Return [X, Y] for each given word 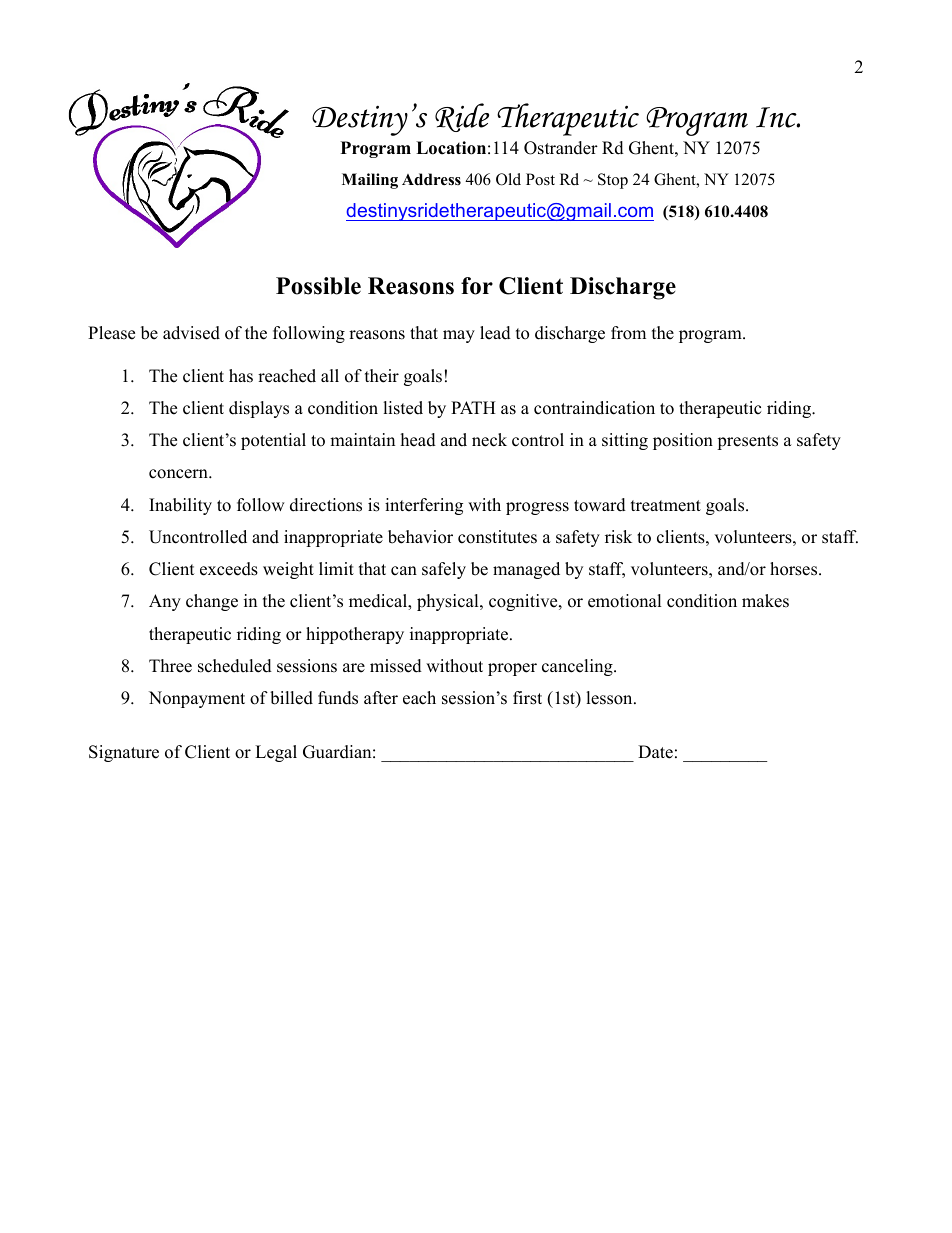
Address [431, 179]
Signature [124, 753]
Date [655, 752]
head [418, 440]
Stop [613, 181]
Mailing [370, 181]
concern [179, 474]
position [683, 441]
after [381, 698]
